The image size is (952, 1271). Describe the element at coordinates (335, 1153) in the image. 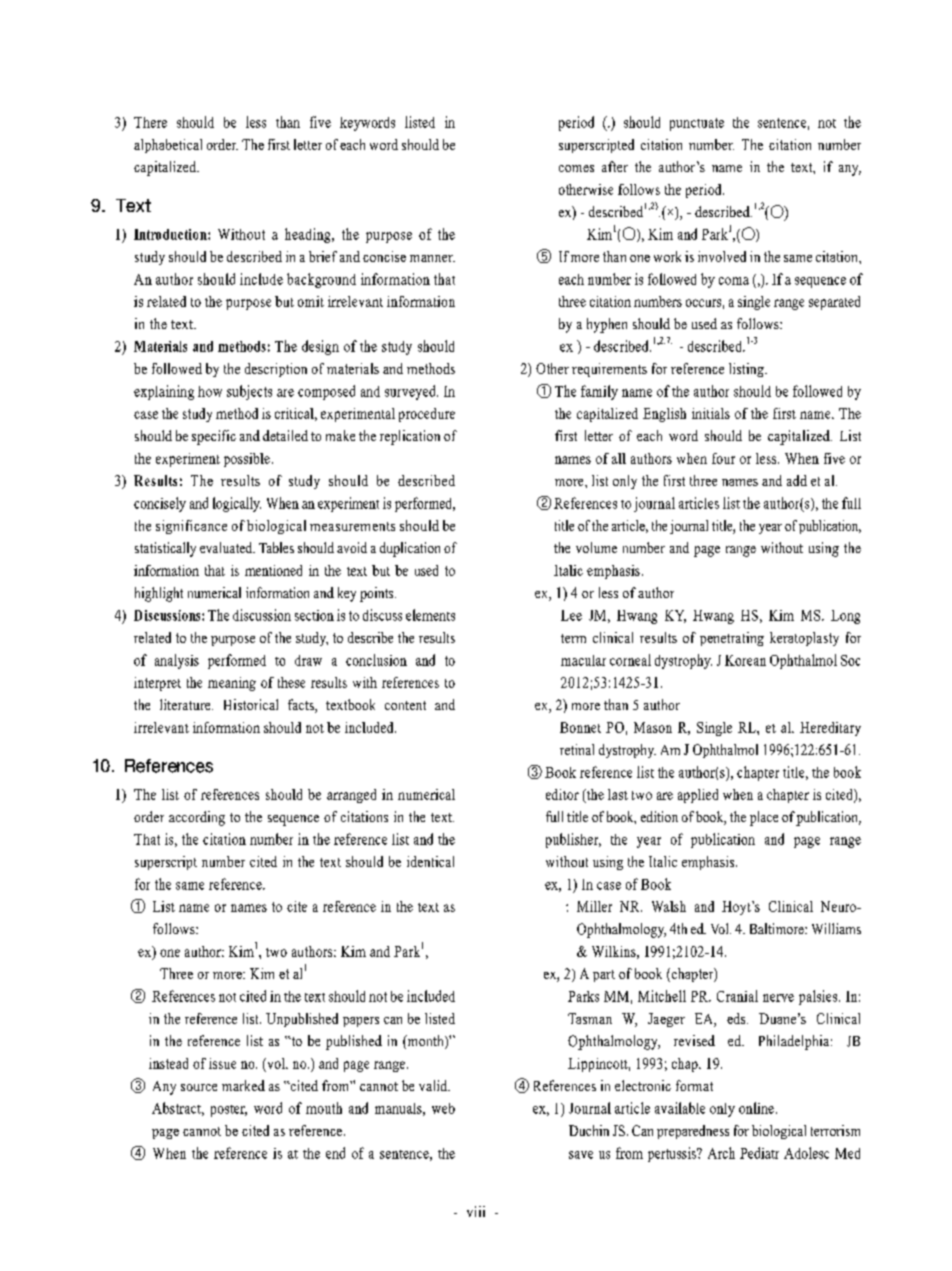

I see `end` at that location.
